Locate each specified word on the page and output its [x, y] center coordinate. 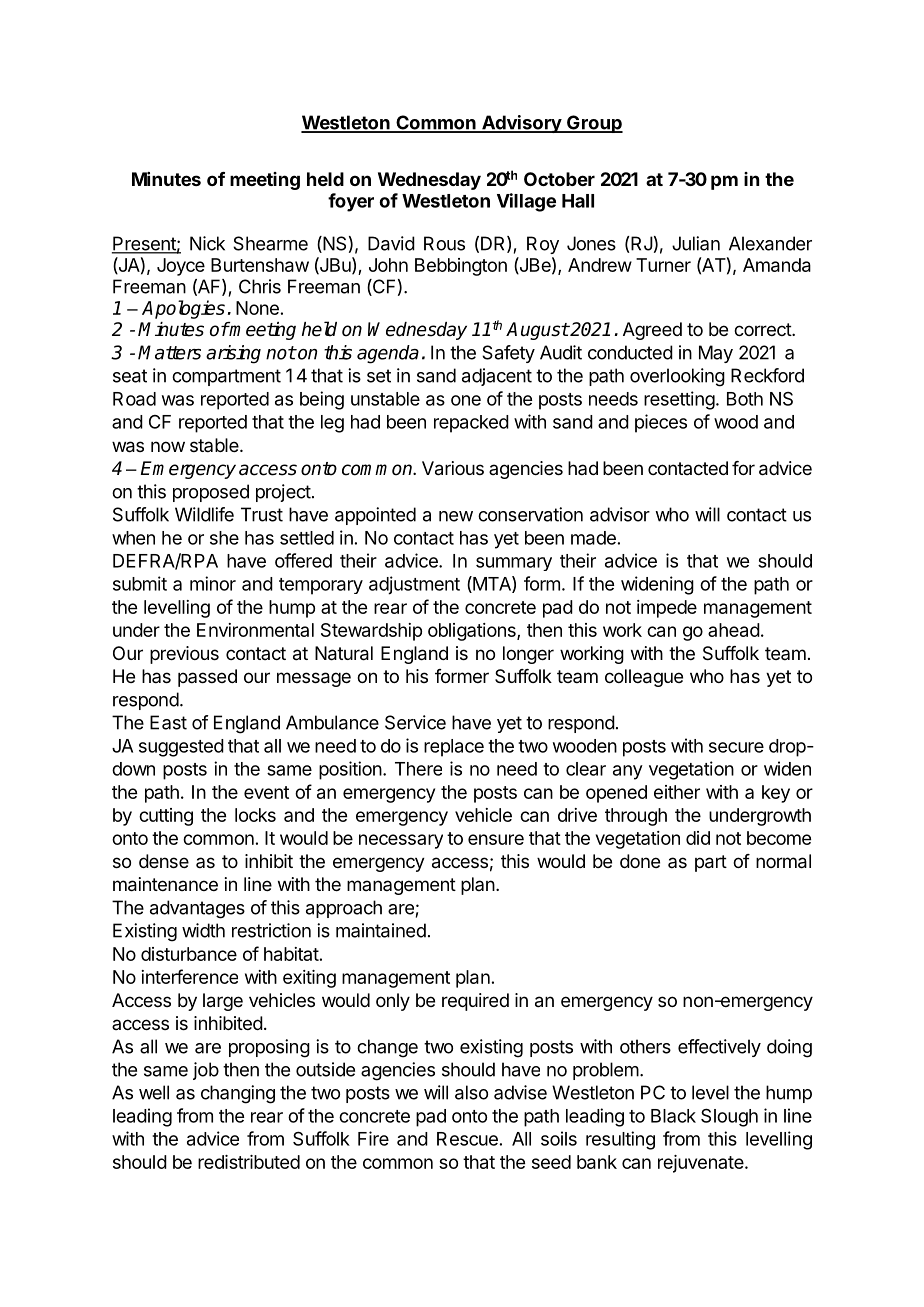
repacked [471, 424]
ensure [496, 839]
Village [526, 202]
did [698, 838]
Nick [207, 243]
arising [233, 354]
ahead [734, 630]
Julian [696, 243]
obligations [473, 632]
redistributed [249, 1162]
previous [184, 655]
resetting [679, 400]
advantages [197, 909]
